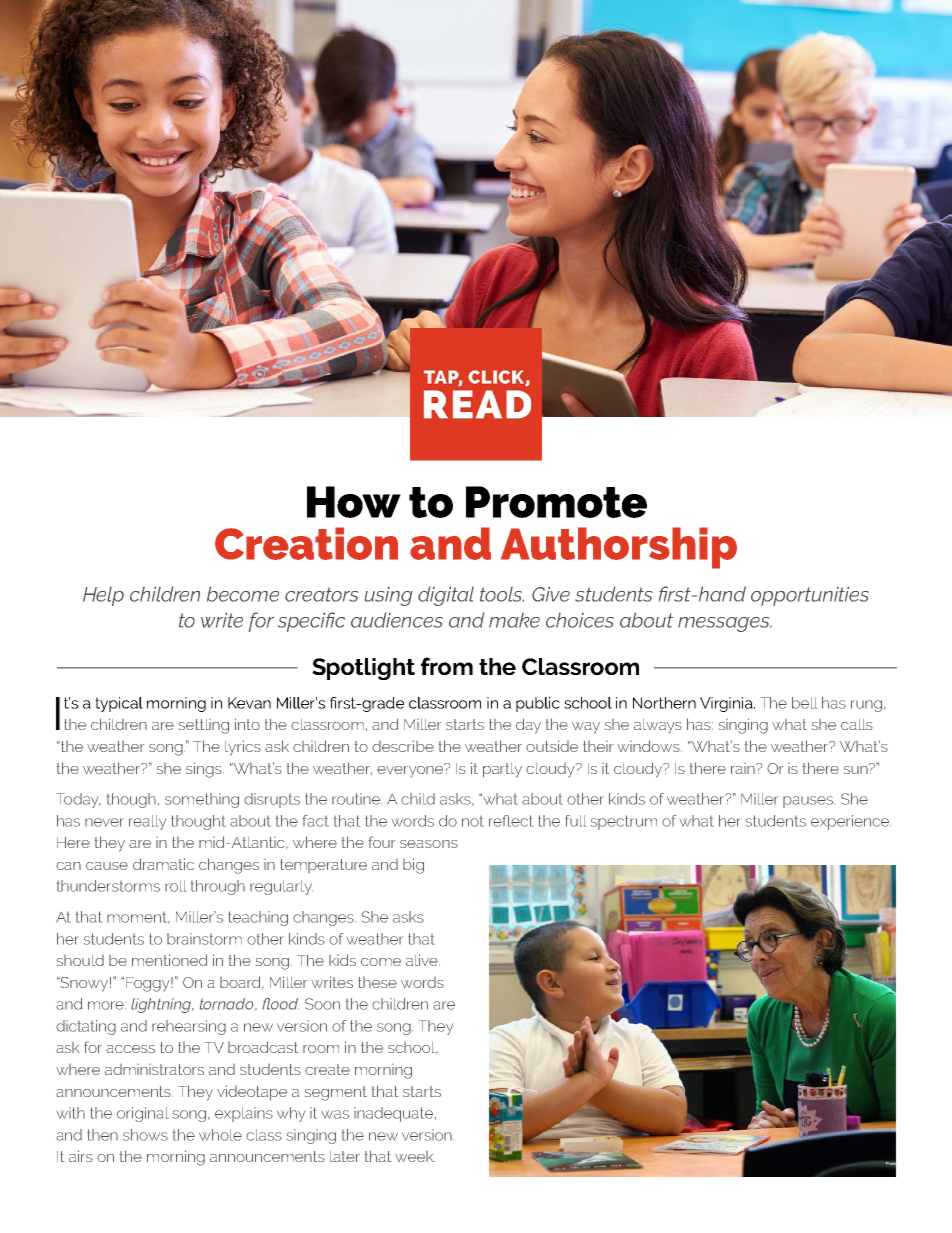 This page has height=1233, width=952. I want to click on describe, so click(403, 746).
